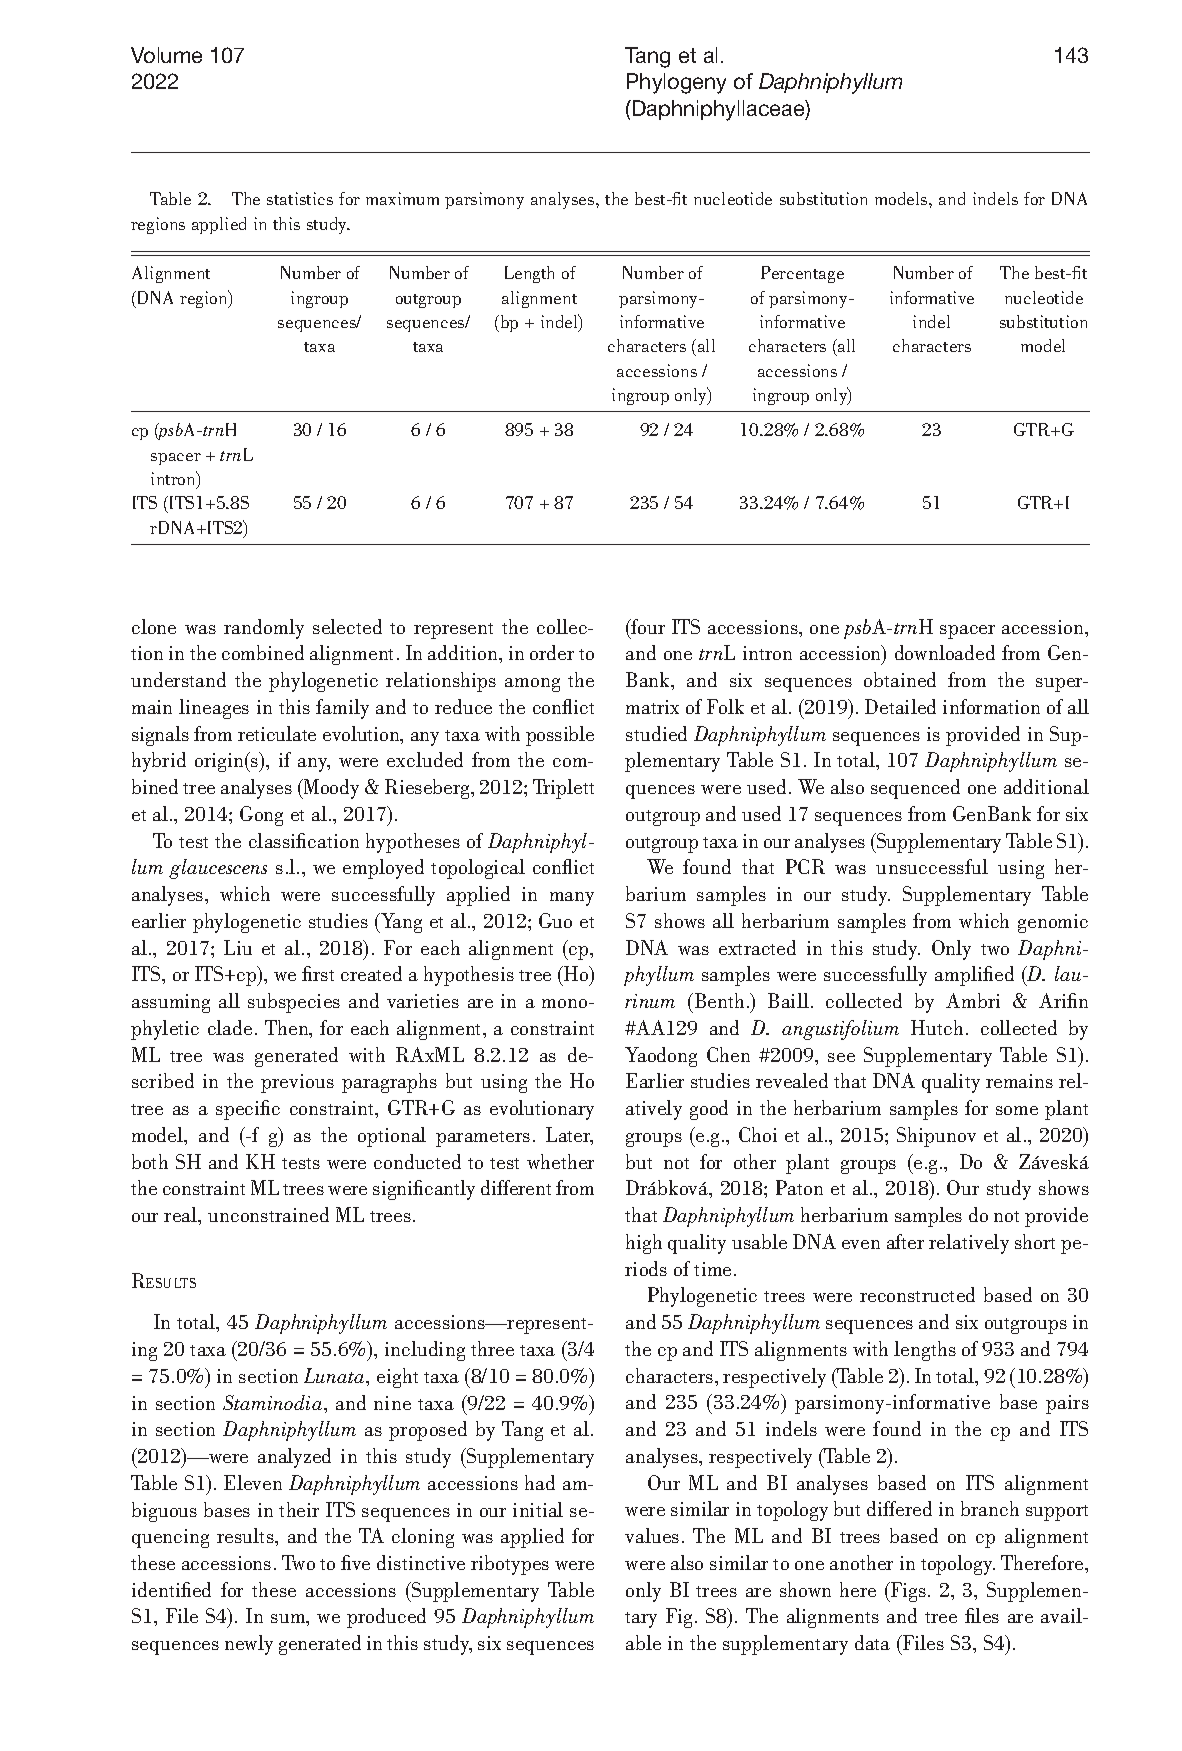 Image resolution: width=1182 pixels, height=1751 pixels. What do you see at coordinates (264, 629) in the document?
I see `randomly` at bounding box center [264, 629].
